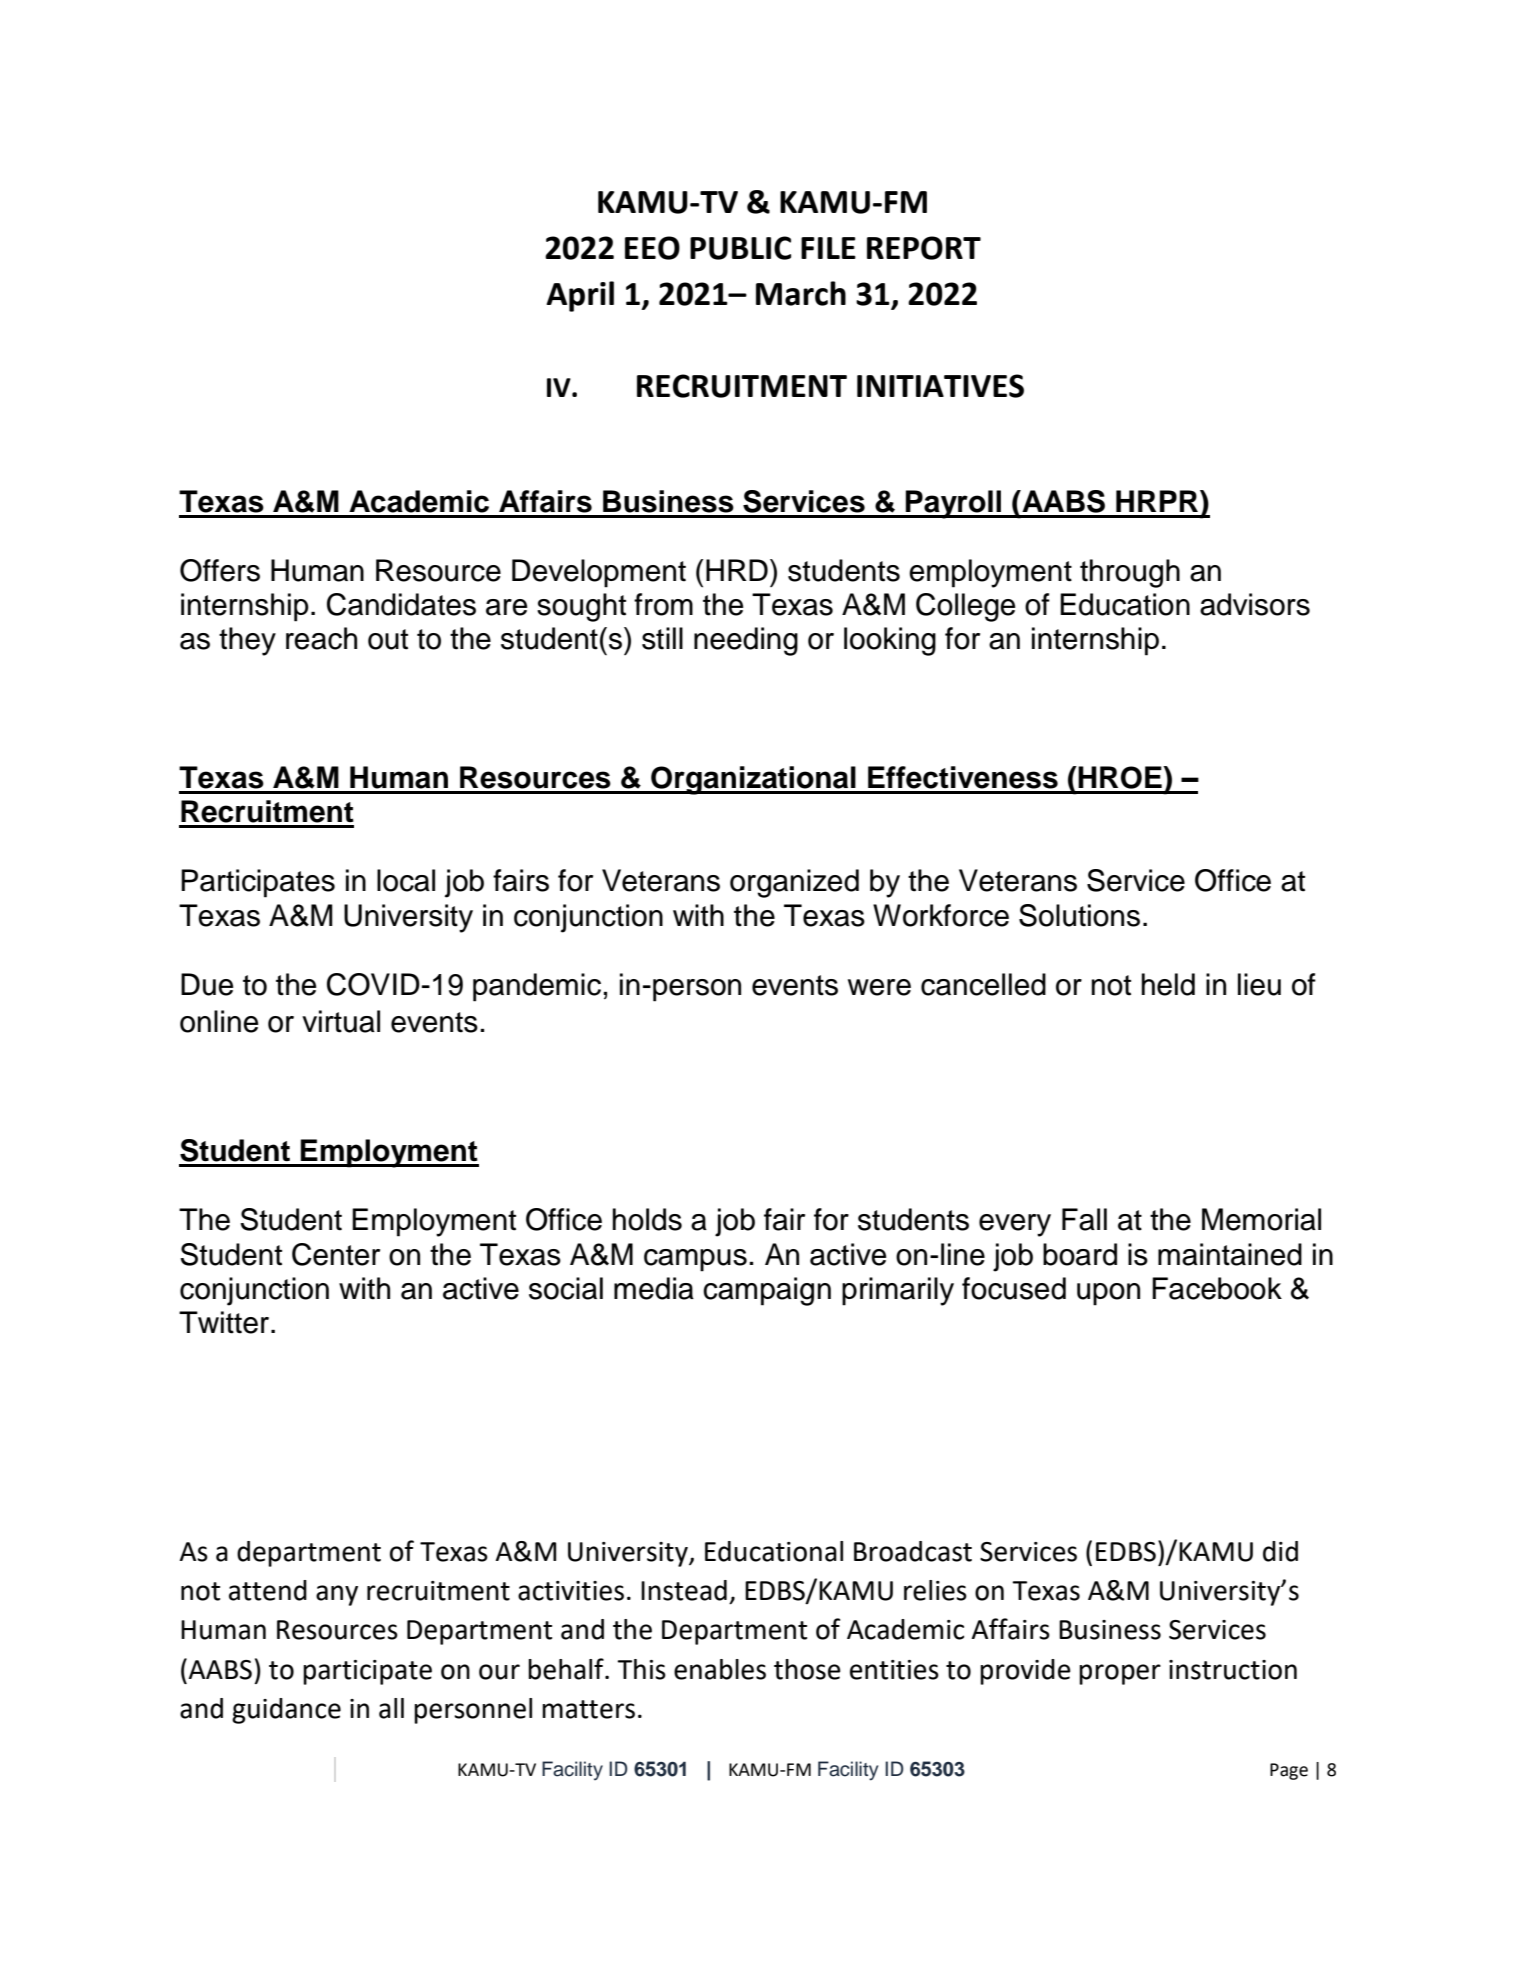 Image resolution: width=1525 pixels, height=1973 pixels. What do you see at coordinates (580, 296) in the document?
I see `April` at bounding box center [580, 296].
